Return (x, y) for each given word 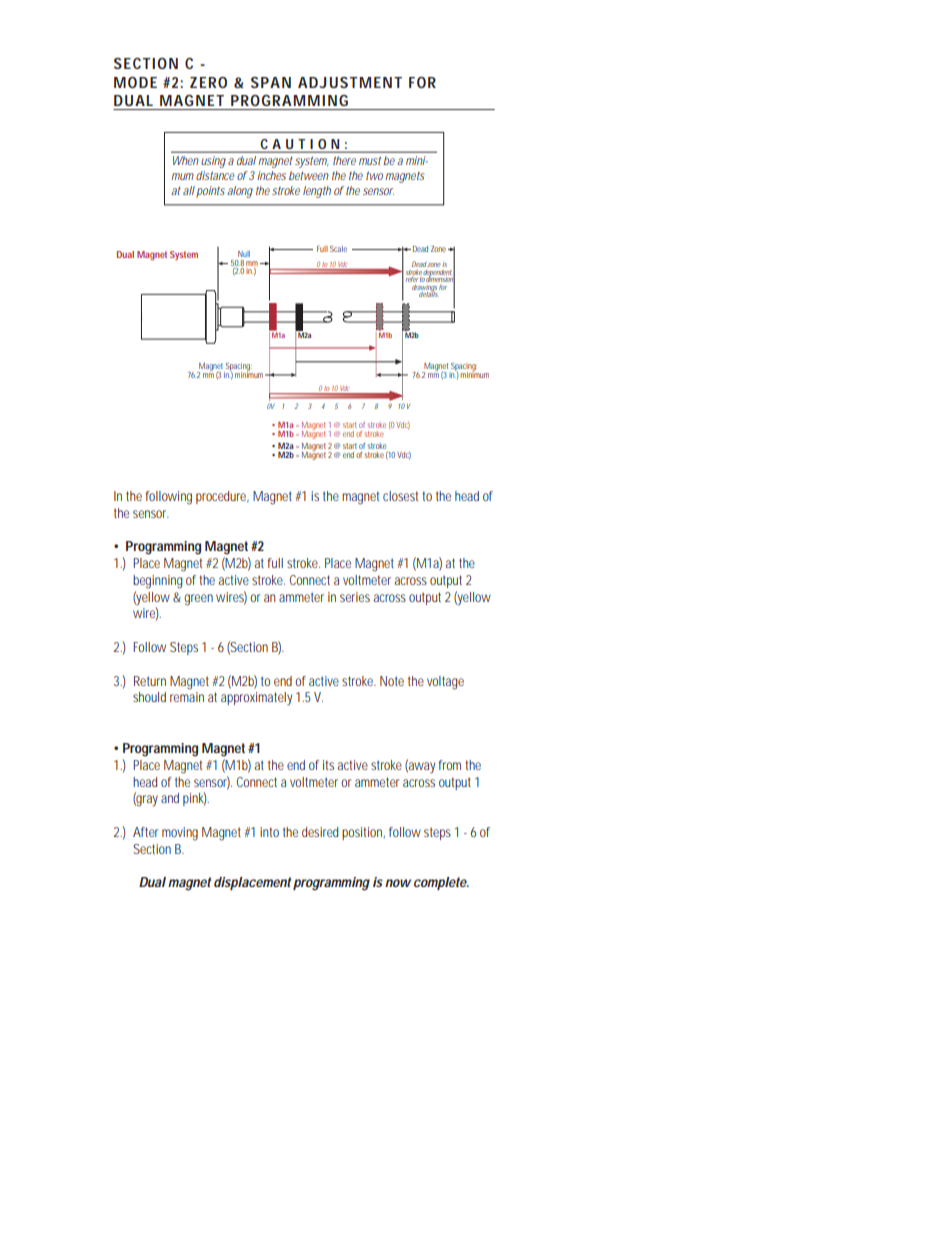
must (370, 160)
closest (400, 496)
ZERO (208, 82)
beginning (157, 582)
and (170, 798)
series (355, 597)
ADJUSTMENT (350, 82)
